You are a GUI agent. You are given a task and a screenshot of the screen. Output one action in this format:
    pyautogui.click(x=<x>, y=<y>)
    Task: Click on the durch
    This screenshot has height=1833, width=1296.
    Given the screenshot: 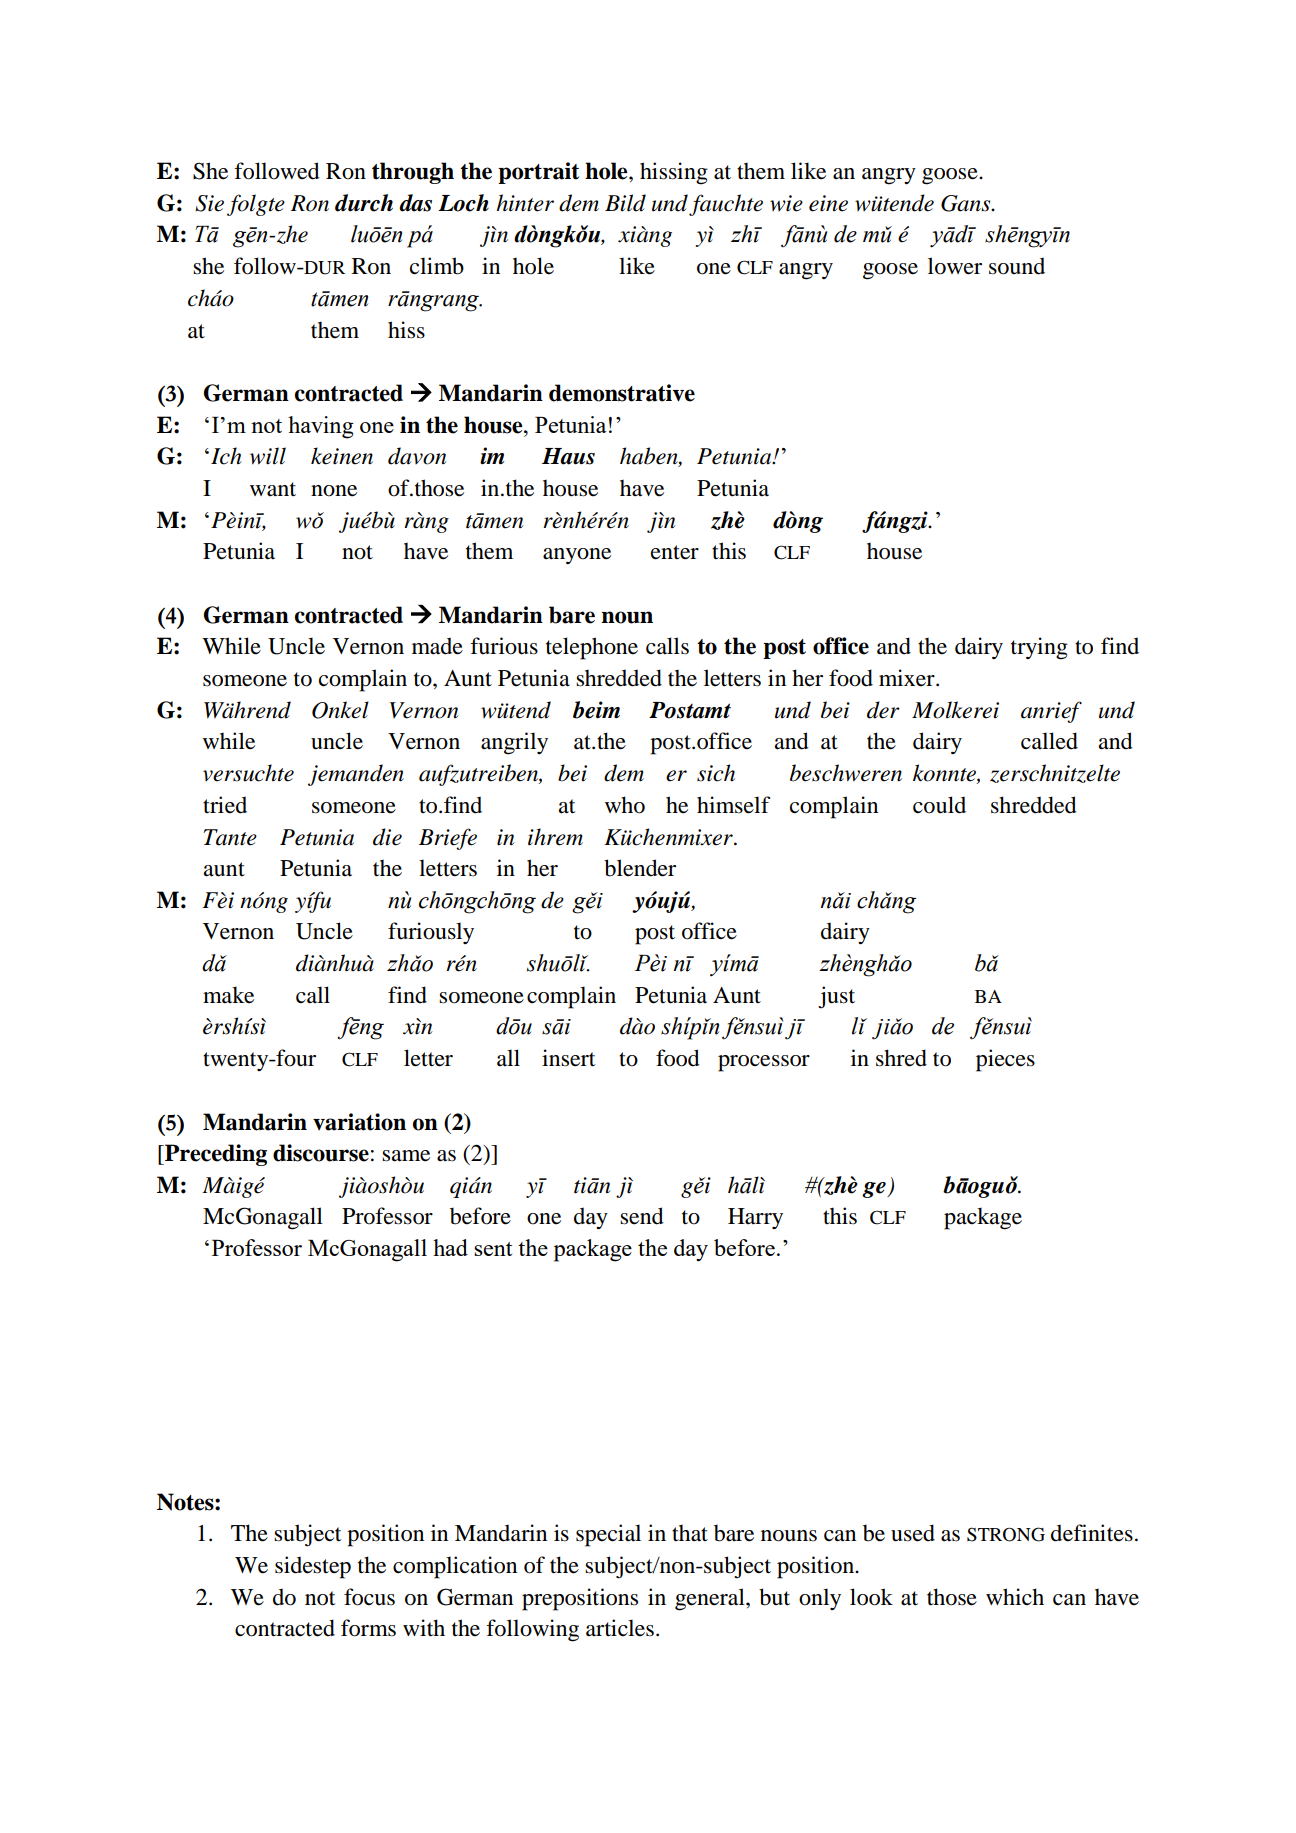 What is the action you would take?
    pyautogui.click(x=364, y=203)
